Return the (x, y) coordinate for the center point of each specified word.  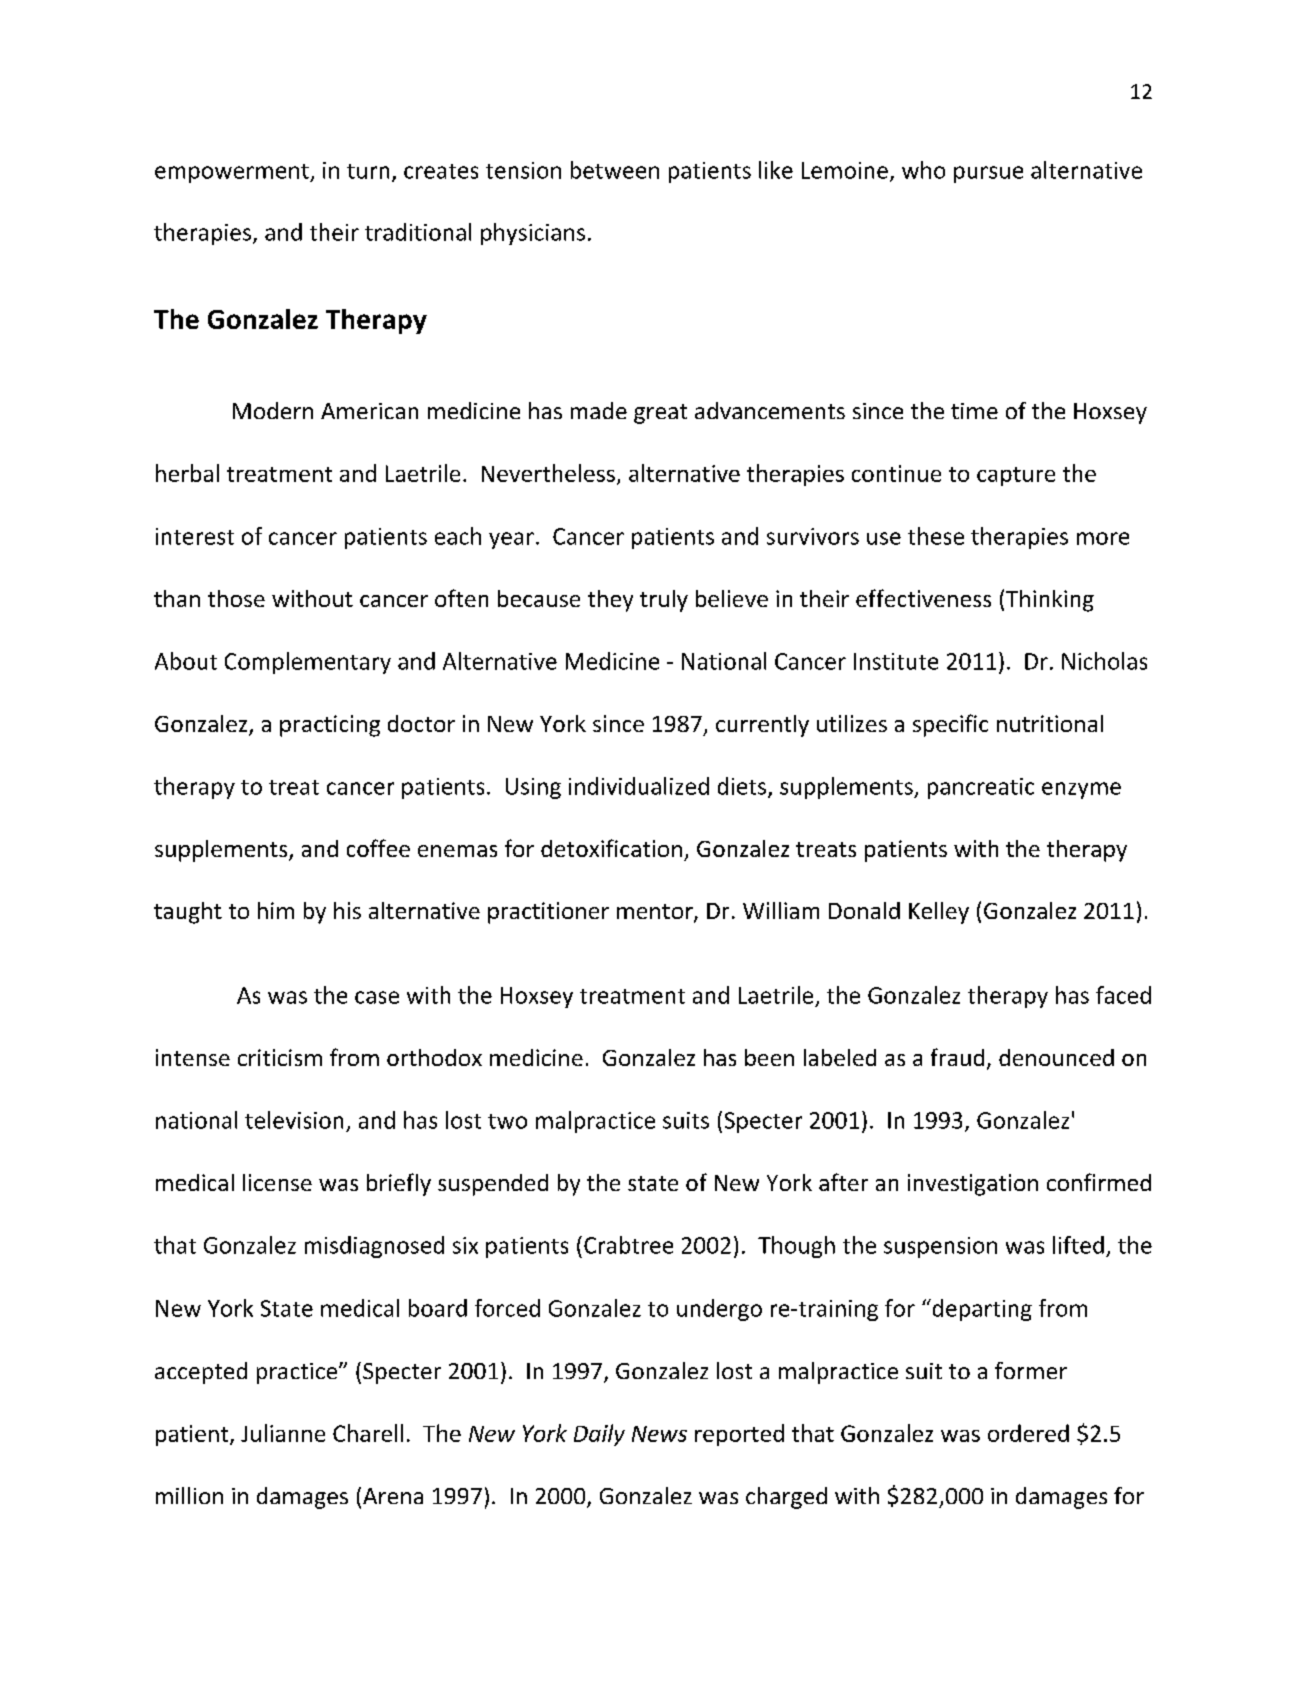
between (615, 170)
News (659, 1434)
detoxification (611, 848)
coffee (378, 848)
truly (664, 601)
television (294, 1120)
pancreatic (981, 788)
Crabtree (628, 1245)
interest (195, 536)
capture (1016, 476)
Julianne (283, 1433)
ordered (1028, 1433)
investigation (973, 1185)
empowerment (233, 173)
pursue (988, 174)
